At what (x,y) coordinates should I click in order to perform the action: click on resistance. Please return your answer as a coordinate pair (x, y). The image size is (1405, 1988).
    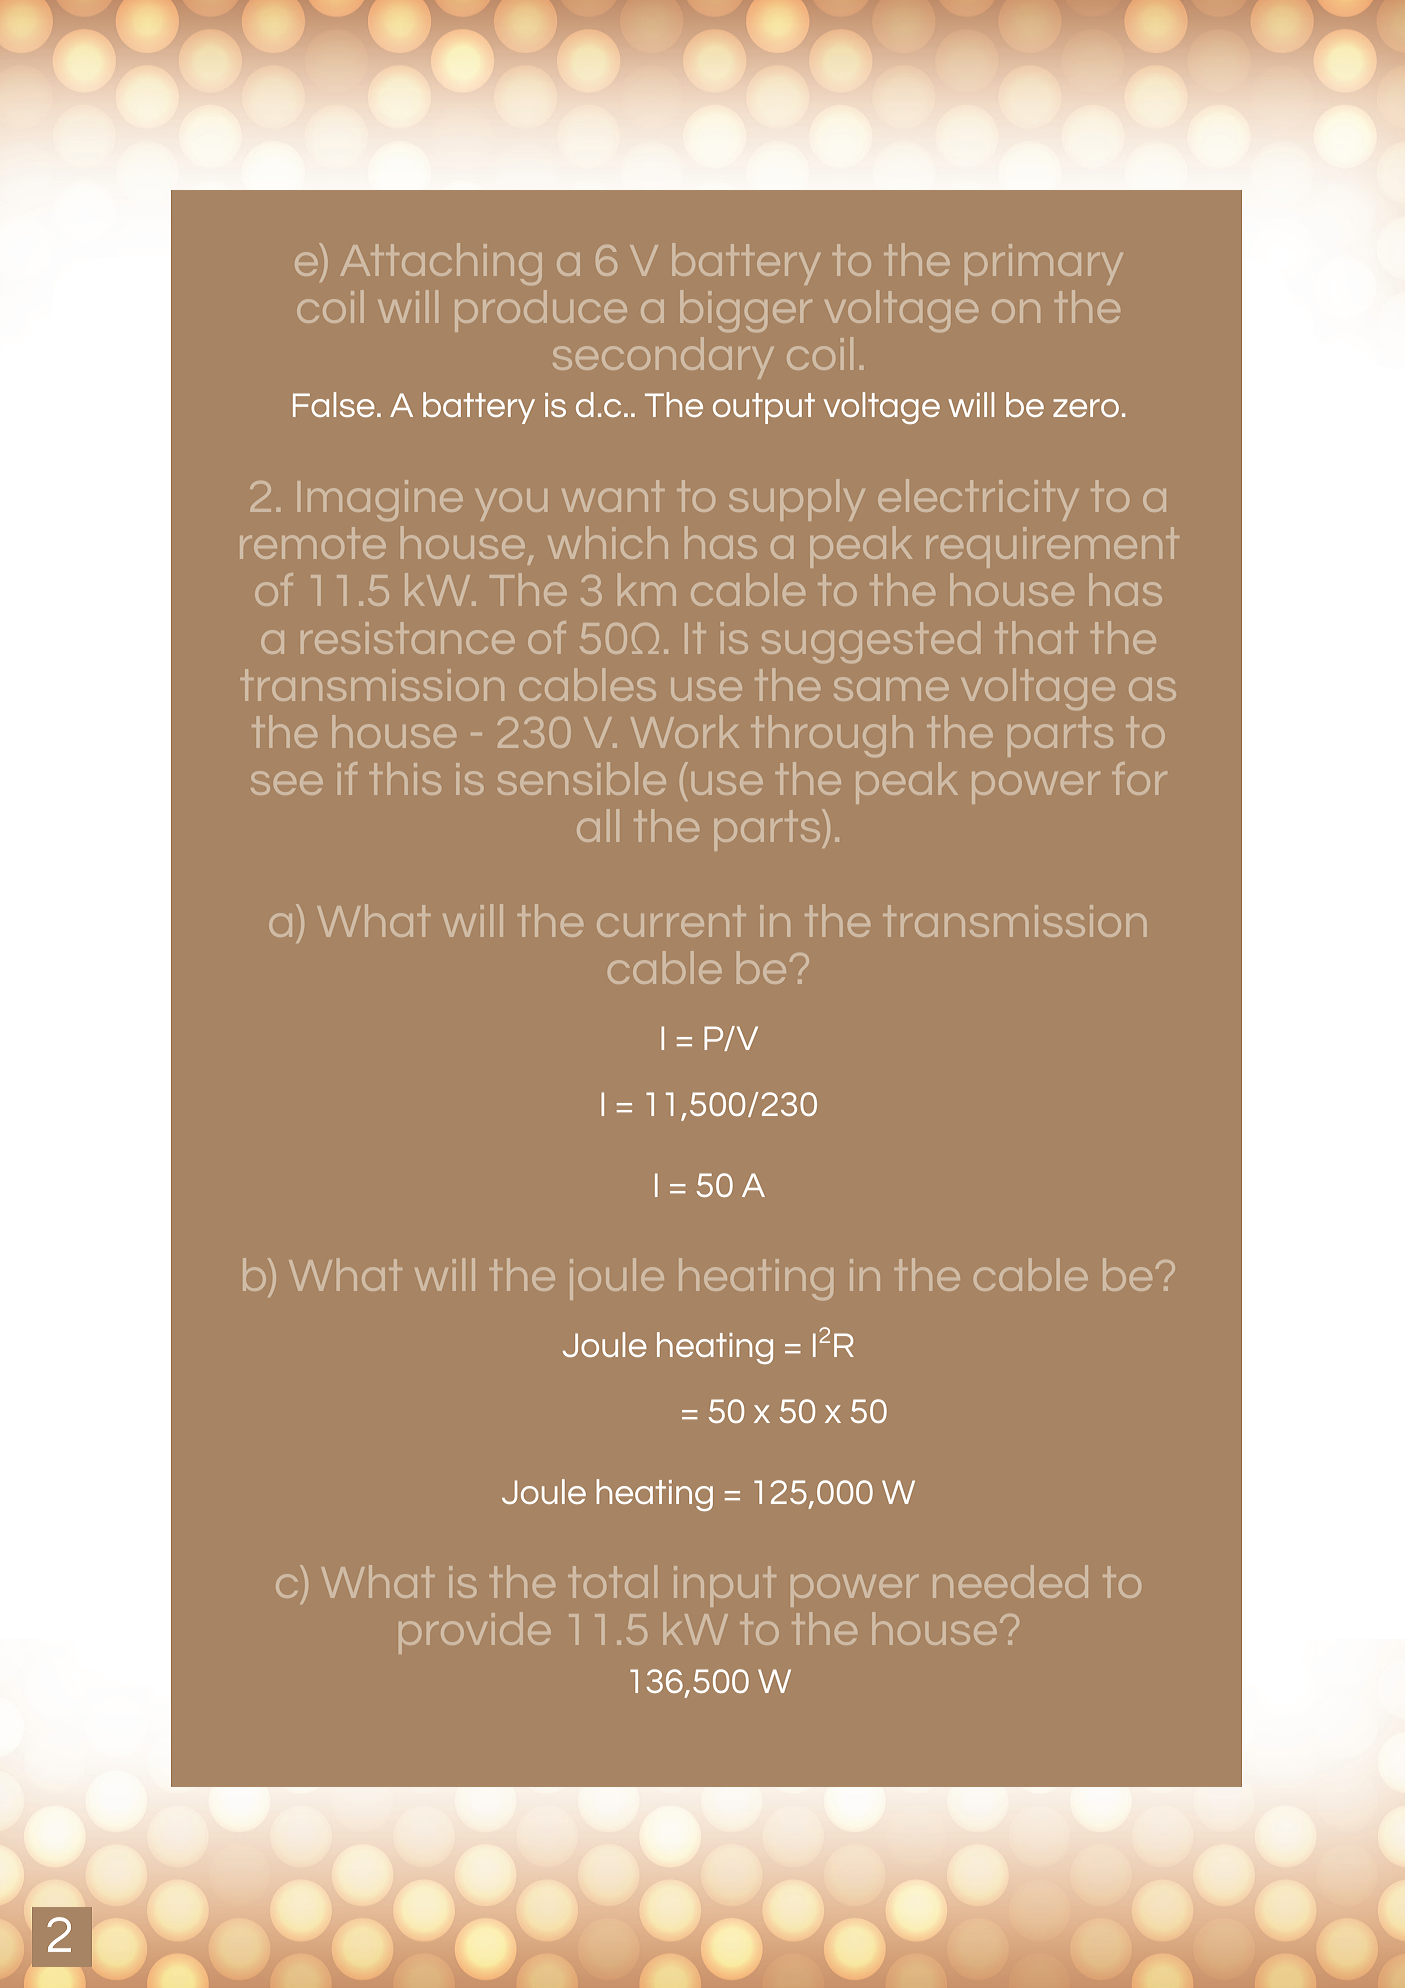
    Looking at the image, I should click on (407, 638).
